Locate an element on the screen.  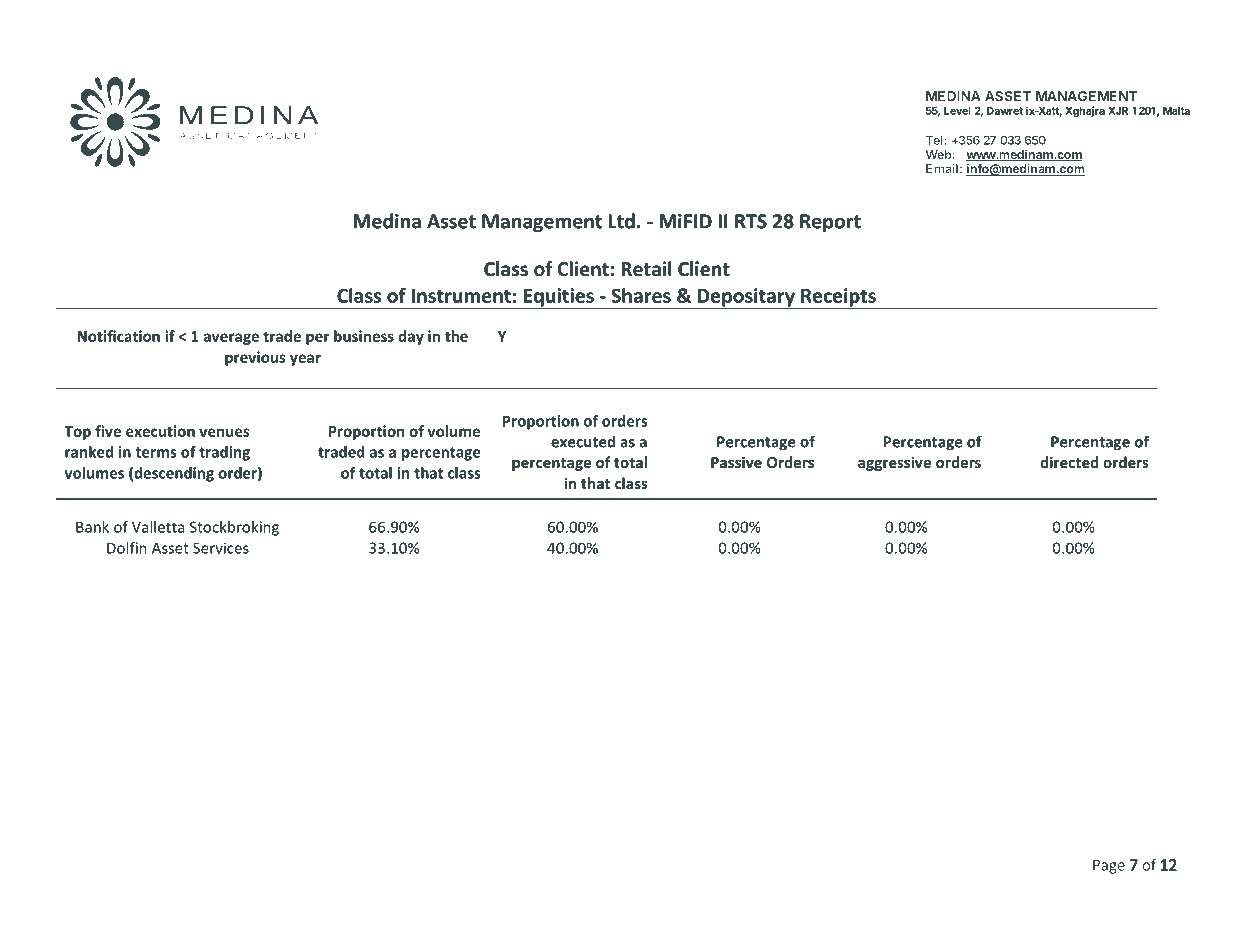
Page is located at coordinates (1109, 866).
